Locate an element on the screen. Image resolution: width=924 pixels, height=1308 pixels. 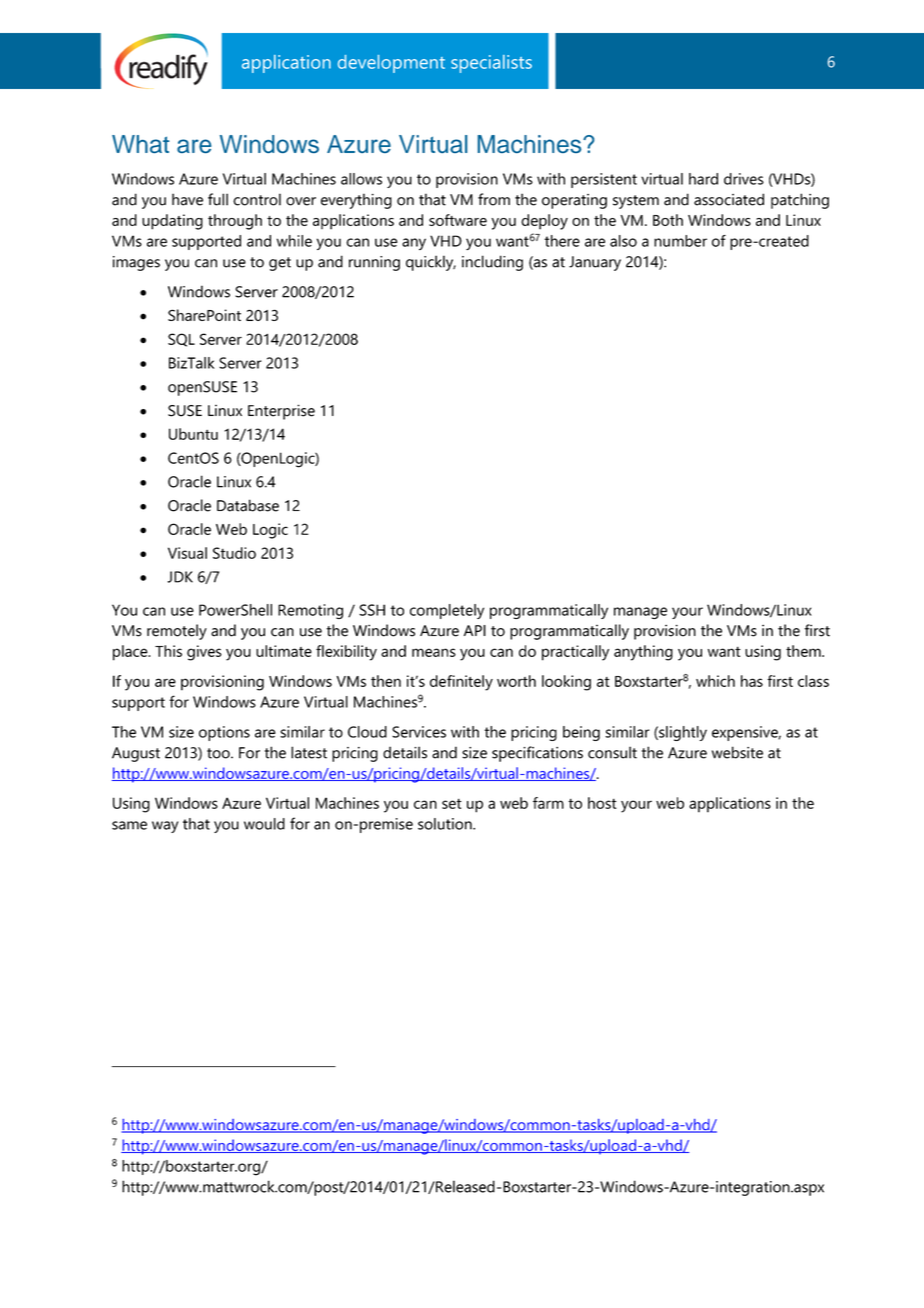
Studio is located at coordinates (234, 553).
